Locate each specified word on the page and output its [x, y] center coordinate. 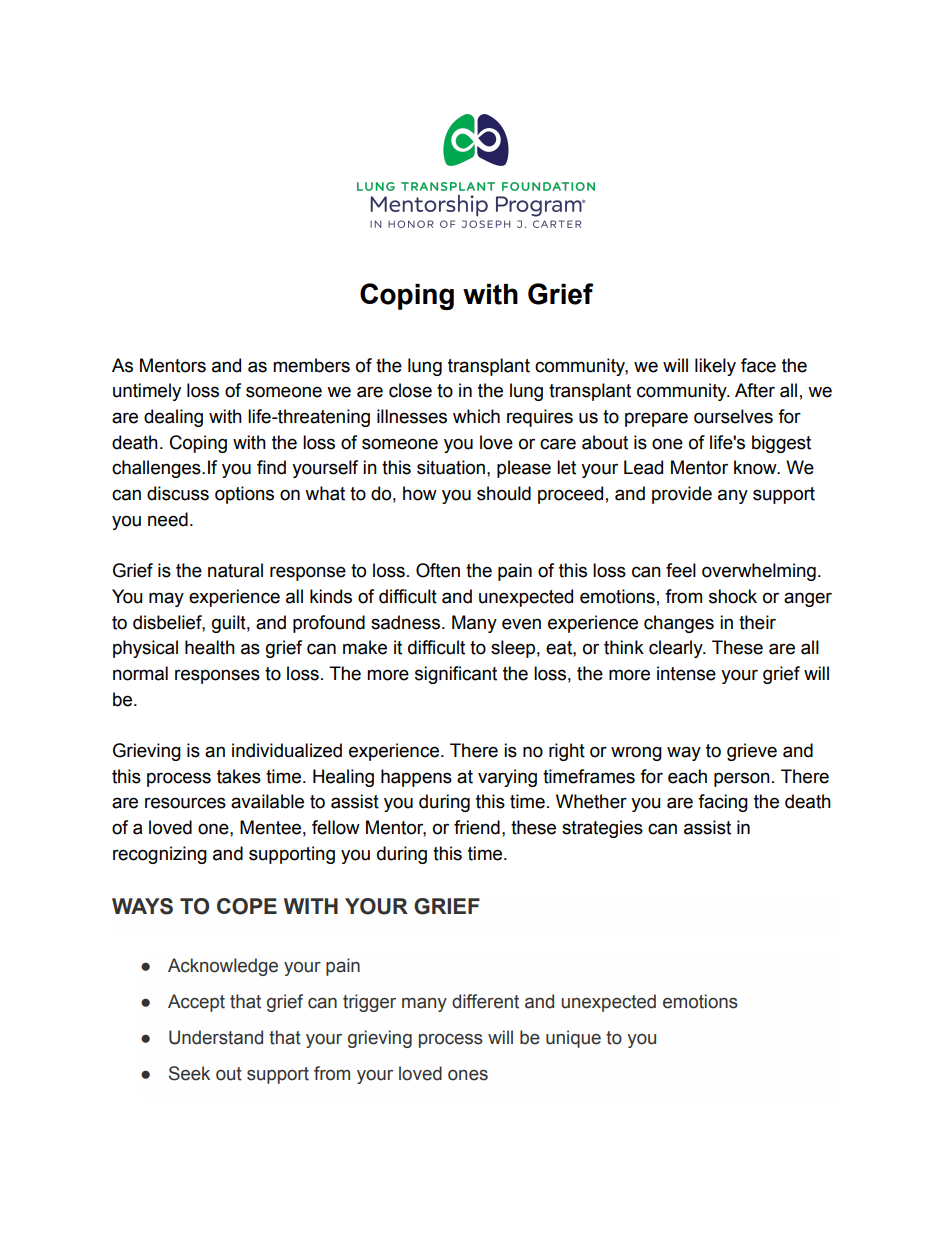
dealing [173, 418]
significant [456, 675]
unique [573, 1039]
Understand [216, 1037]
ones [468, 1075]
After [755, 390]
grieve [752, 752]
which [476, 416]
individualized [287, 750]
